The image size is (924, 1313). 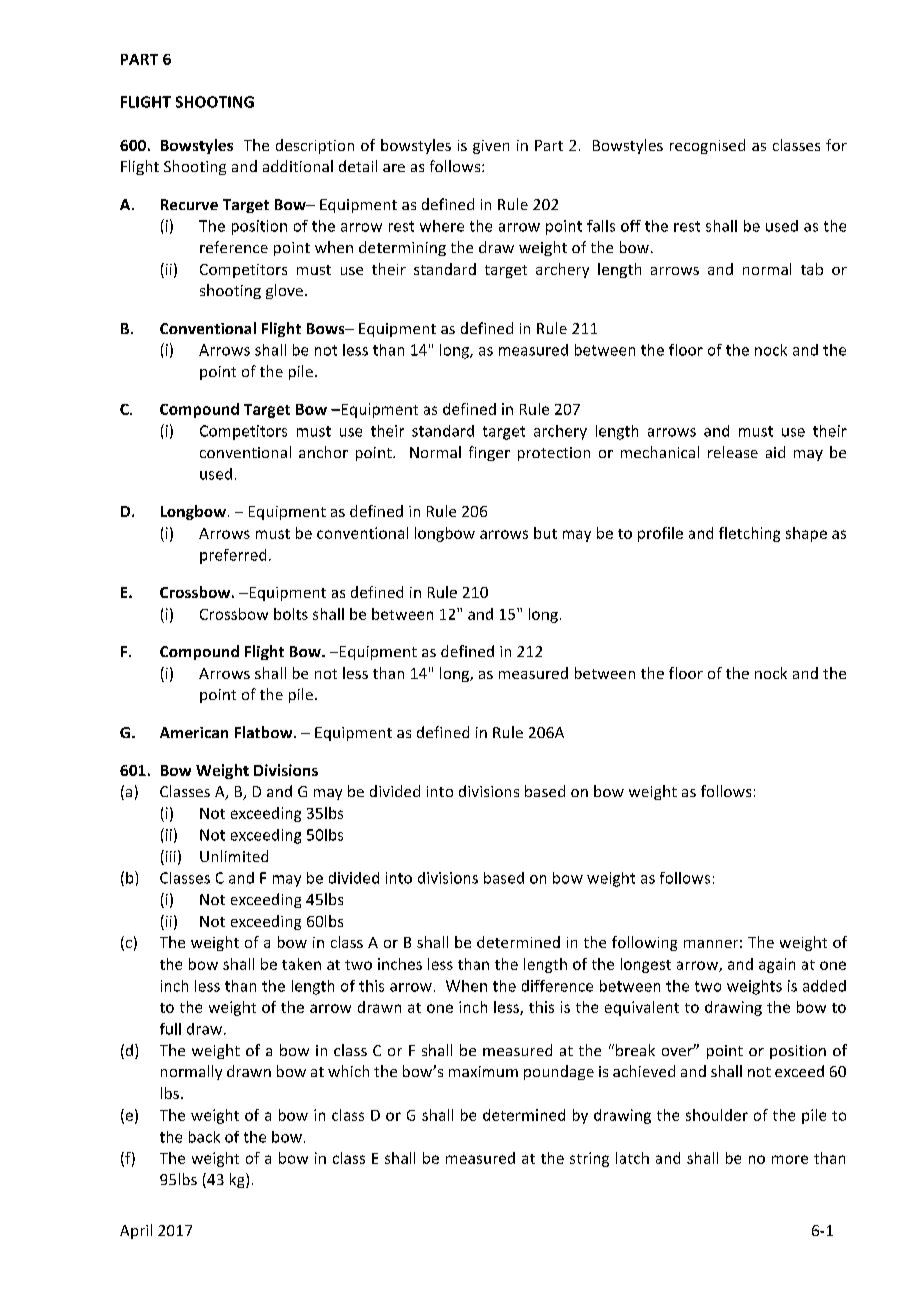 I want to click on back, so click(x=204, y=1137).
